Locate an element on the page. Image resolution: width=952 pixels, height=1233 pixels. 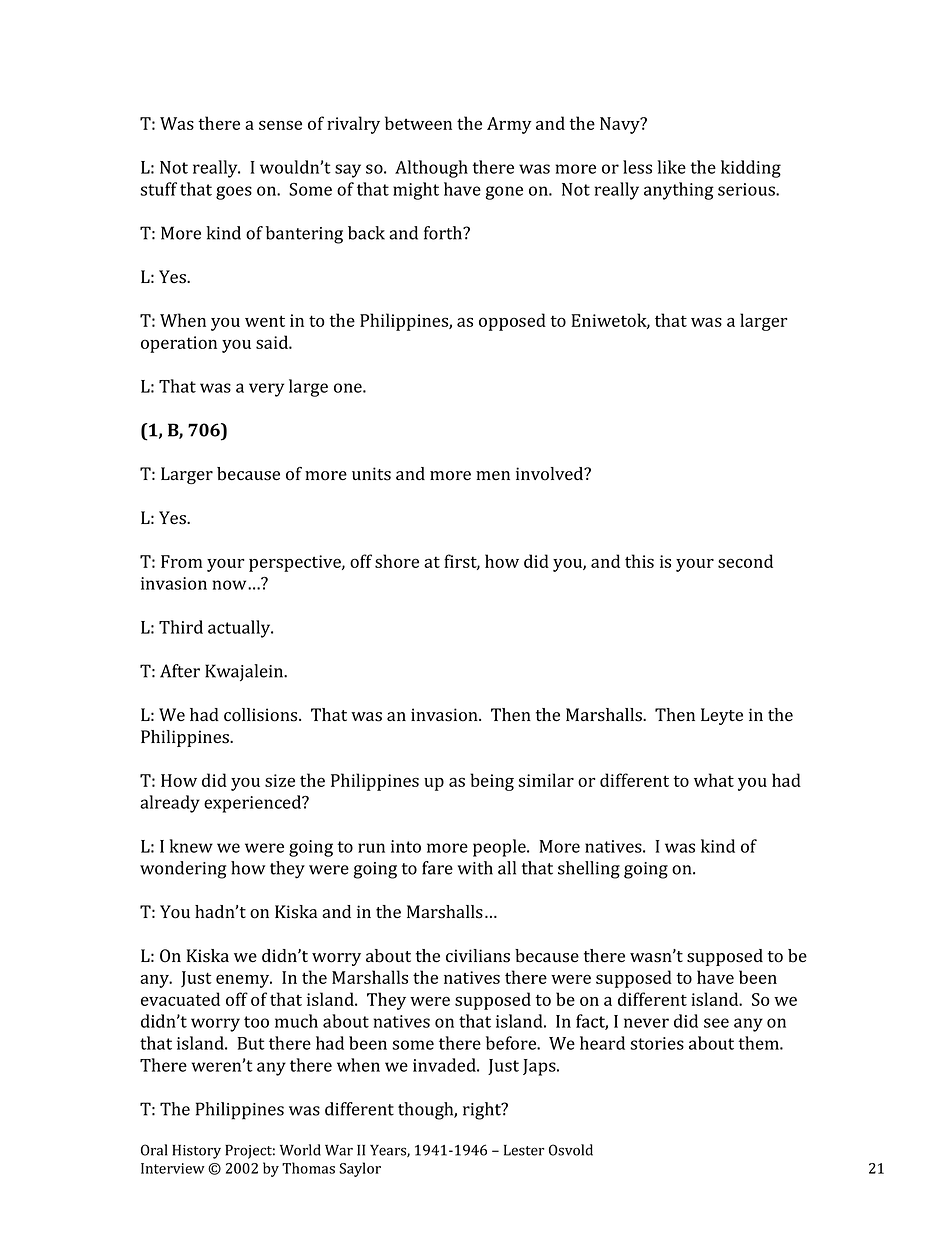
like is located at coordinates (672, 167).
